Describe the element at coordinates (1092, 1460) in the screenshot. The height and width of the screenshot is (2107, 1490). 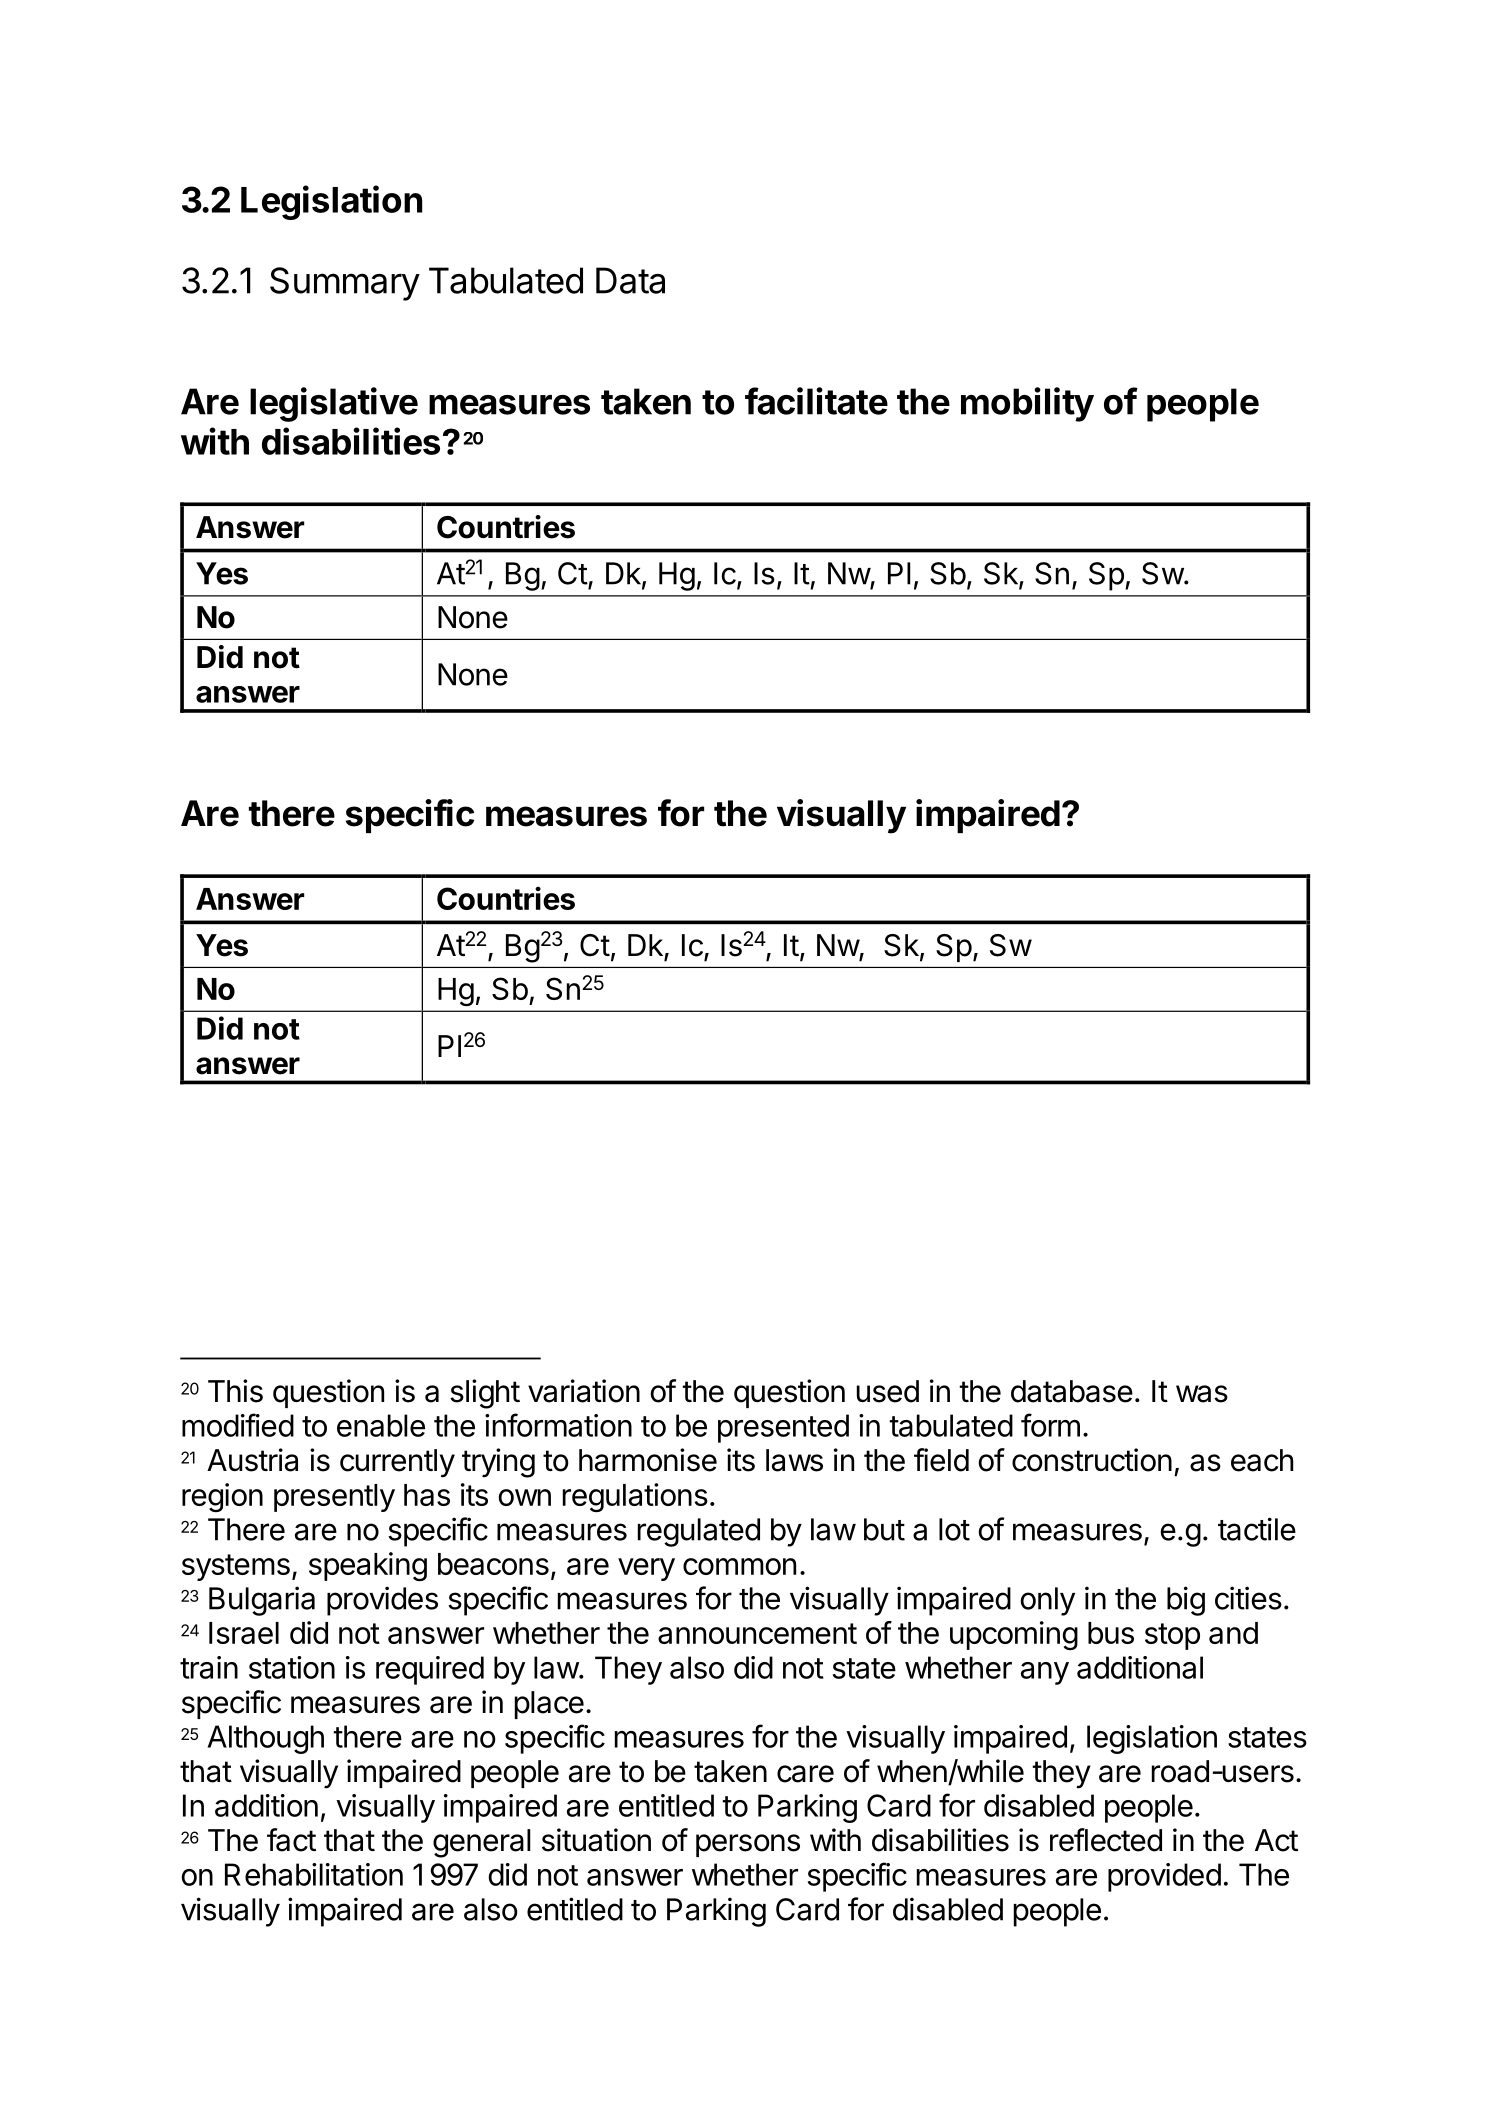
I see `construction` at that location.
